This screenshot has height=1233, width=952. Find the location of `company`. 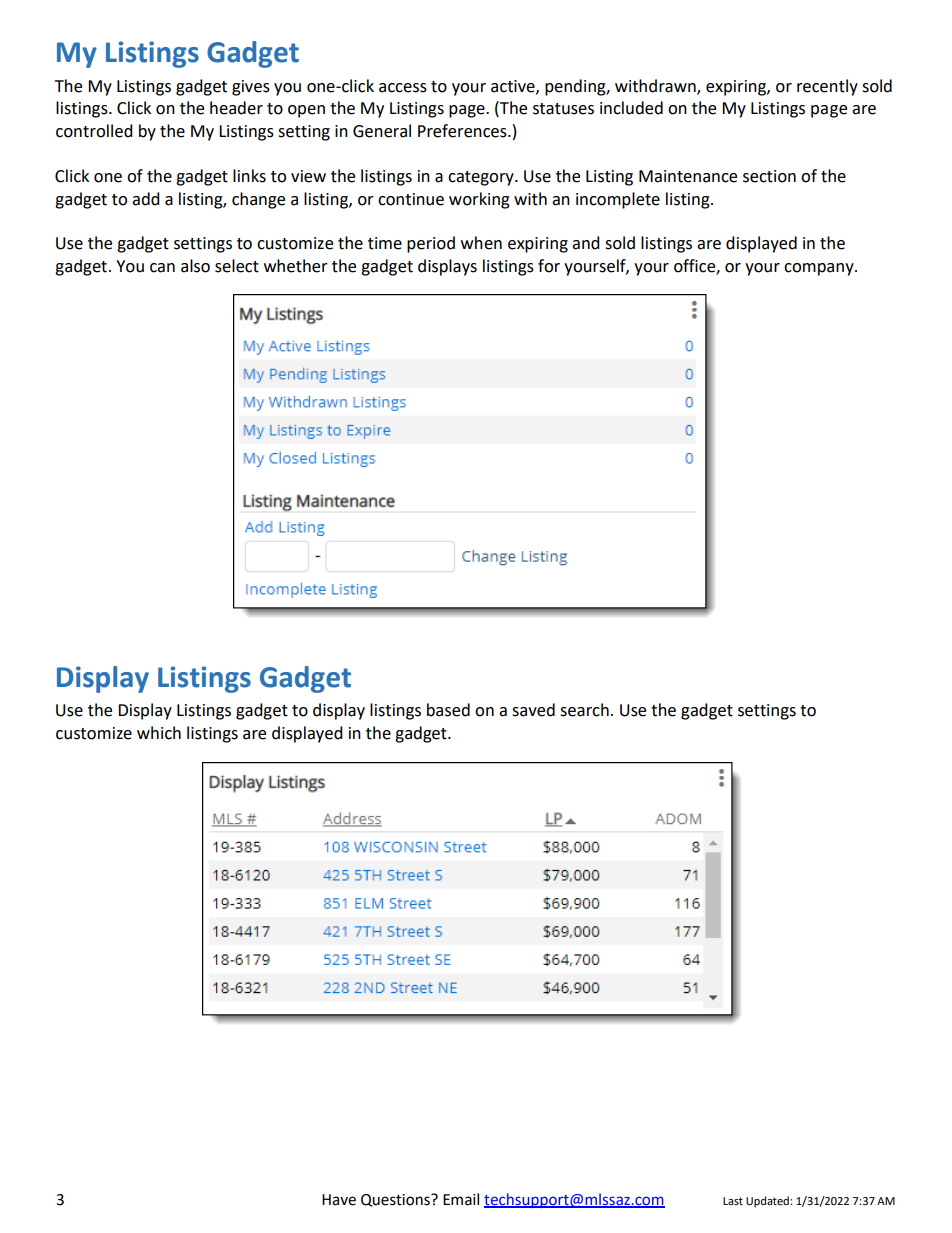

company is located at coordinates (820, 269).
